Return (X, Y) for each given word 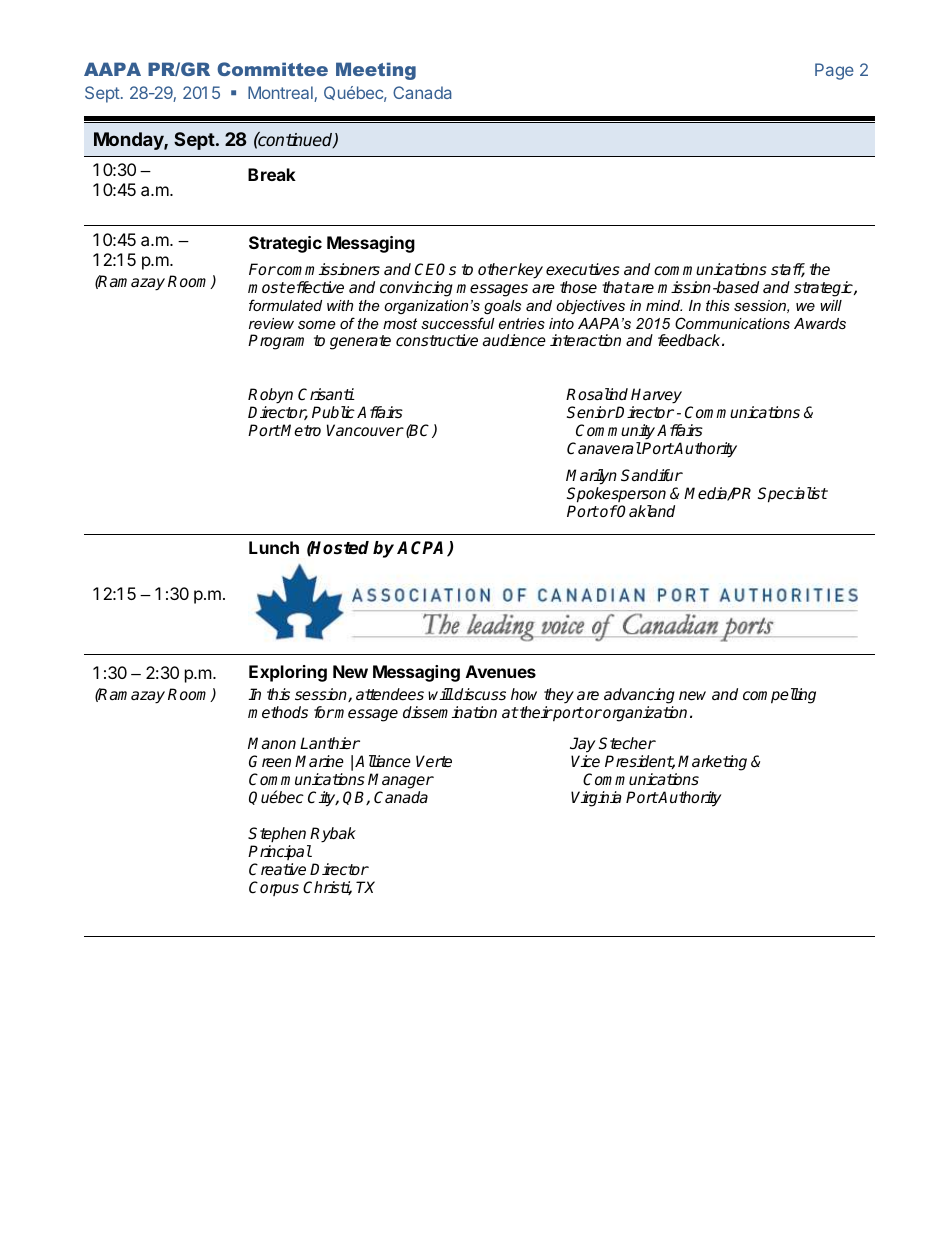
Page (834, 71)
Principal (280, 852)
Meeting (376, 71)
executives (583, 269)
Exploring (288, 673)
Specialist (793, 495)
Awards (820, 323)
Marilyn (591, 477)
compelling (779, 696)
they (559, 697)
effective (314, 287)
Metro (300, 430)
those (578, 287)
